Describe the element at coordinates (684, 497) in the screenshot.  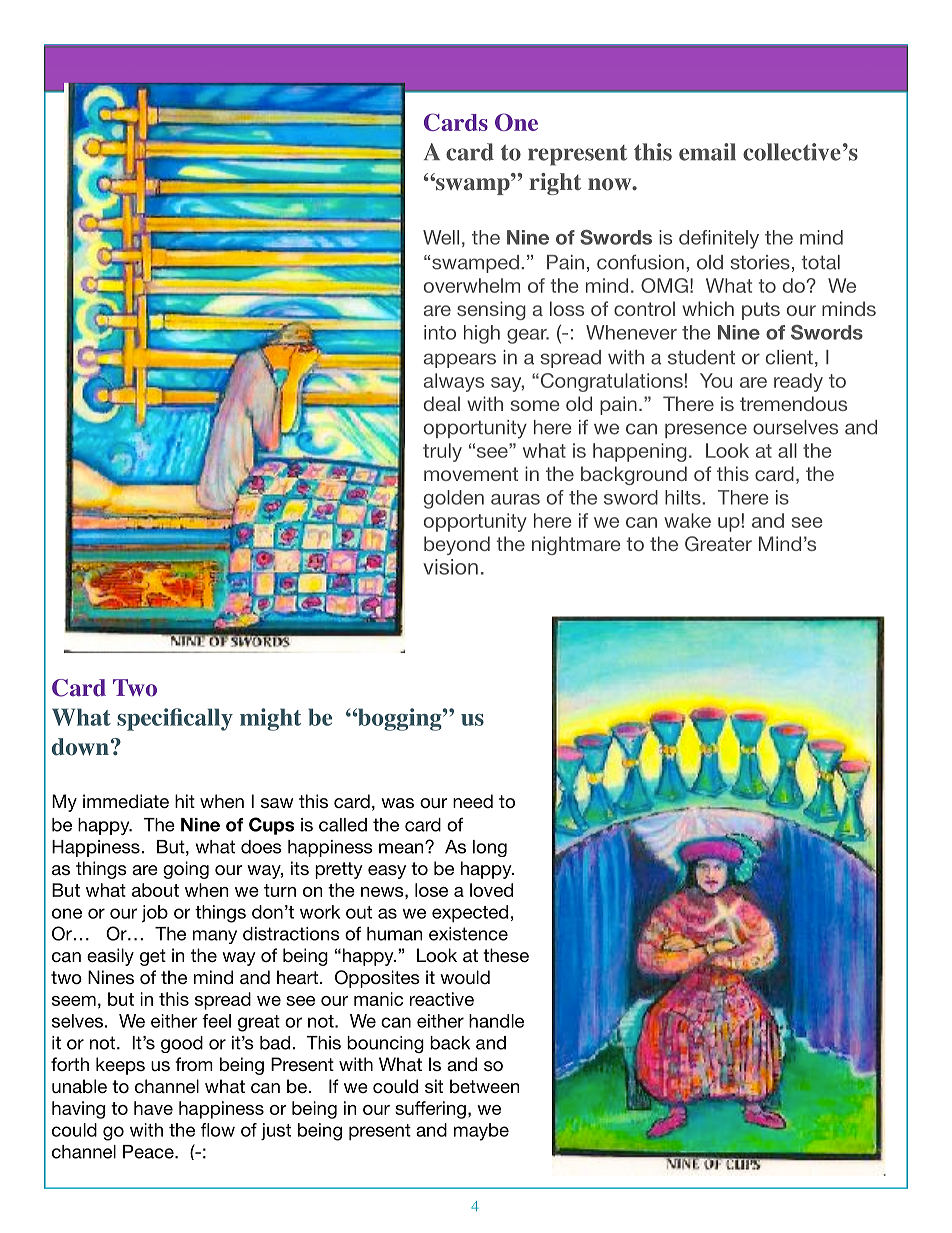
I see `hilts` at that location.
